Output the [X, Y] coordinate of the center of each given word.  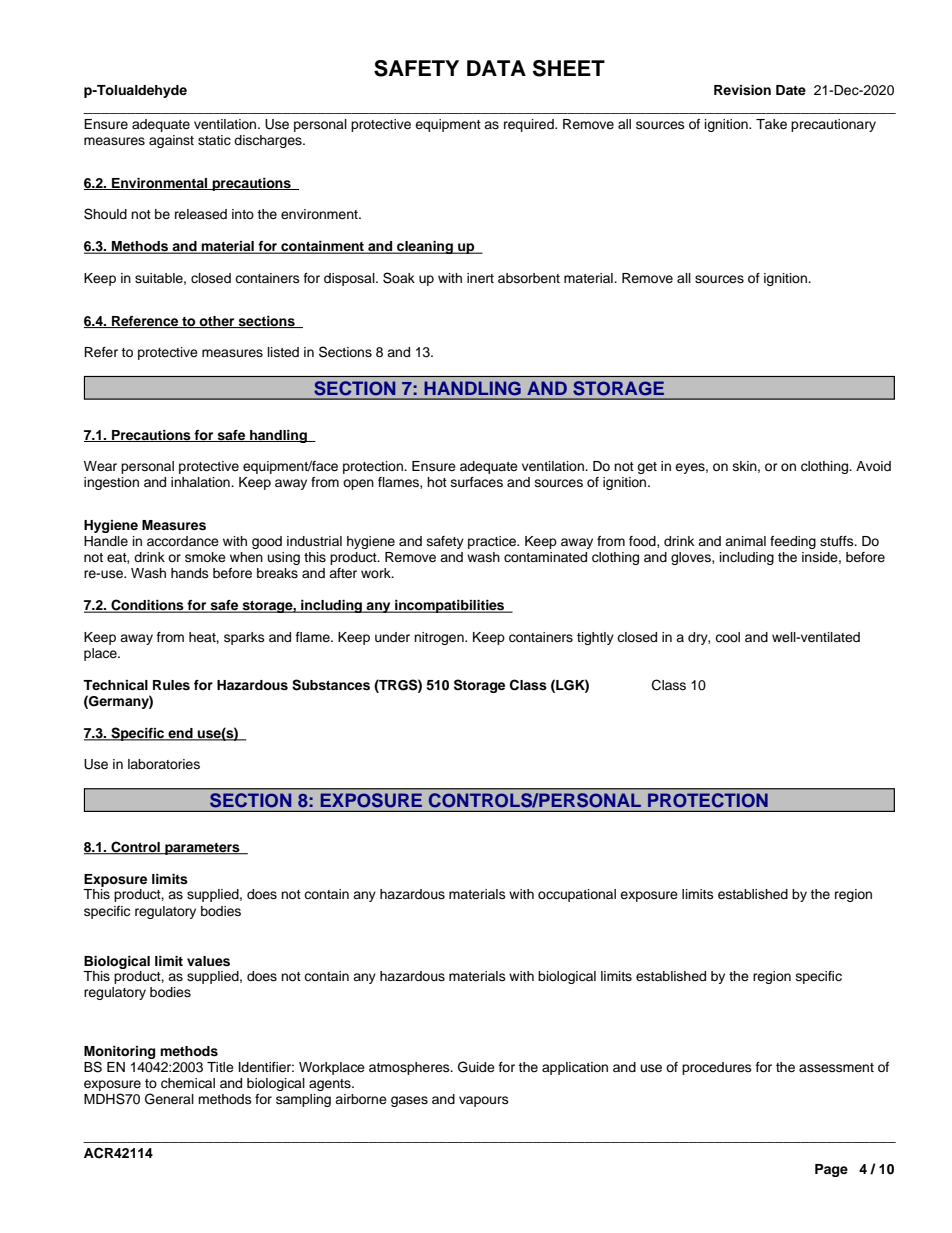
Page [831, 1170]
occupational [577, 895]
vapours [484, 1101]
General [169, 1099]
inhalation [201, 482]
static [214, 140]
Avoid [873, 466]
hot [437, 482]
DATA [496, 68]
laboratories [164, 764]
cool [727, 637]
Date [791, 90]
